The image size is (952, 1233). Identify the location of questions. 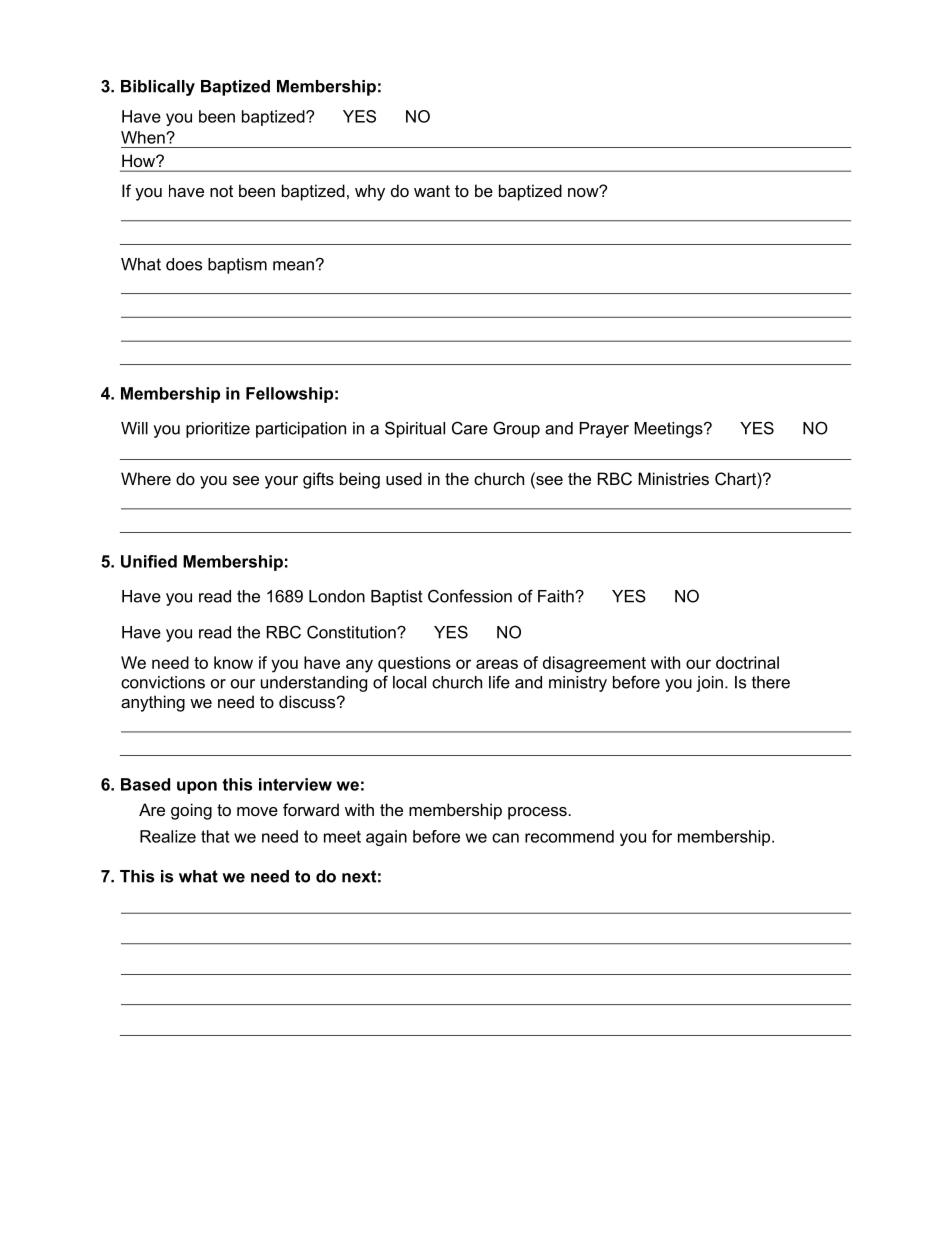
(414, 664).
